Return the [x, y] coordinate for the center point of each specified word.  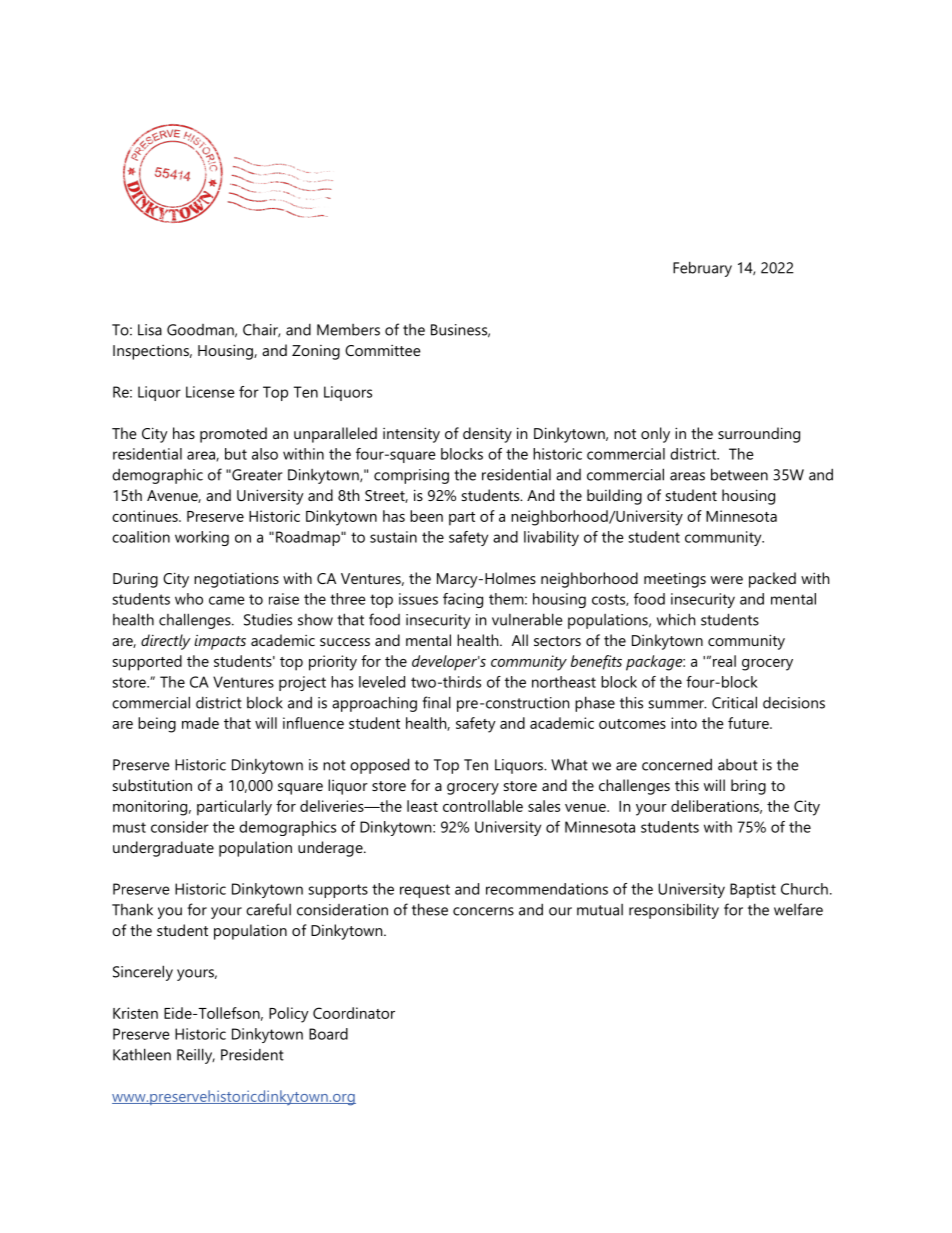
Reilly [196, 1056]
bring [748, 787]
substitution [152, 785]
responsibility [674, 911]
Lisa [150, 330]
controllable [483, 806]
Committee [383, 350]
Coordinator [354, 1013]
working [202, 538]
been [426, 516]
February [702, 269]
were [727, 580]
